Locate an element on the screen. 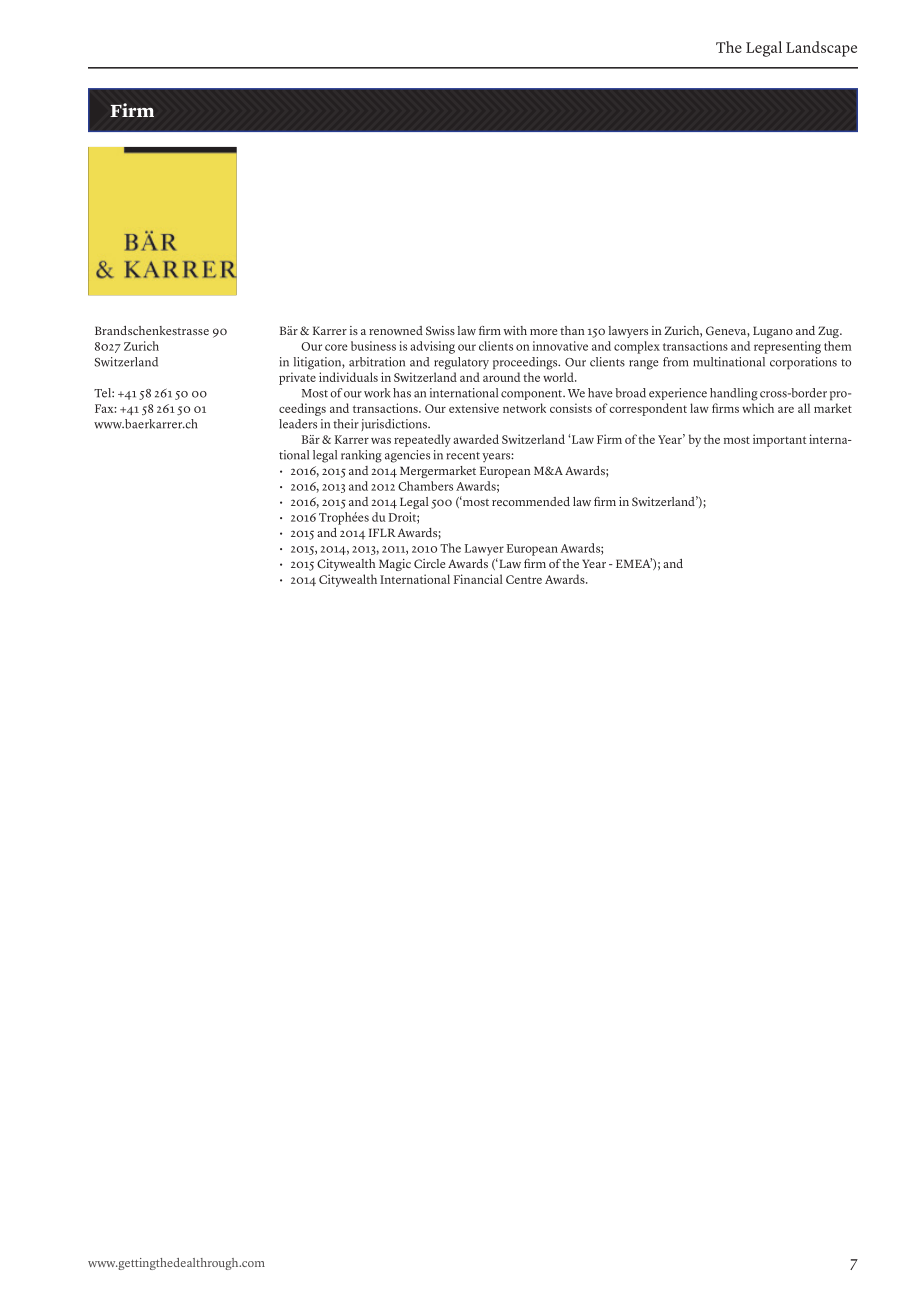  more is located at coordinates (543, 332).
